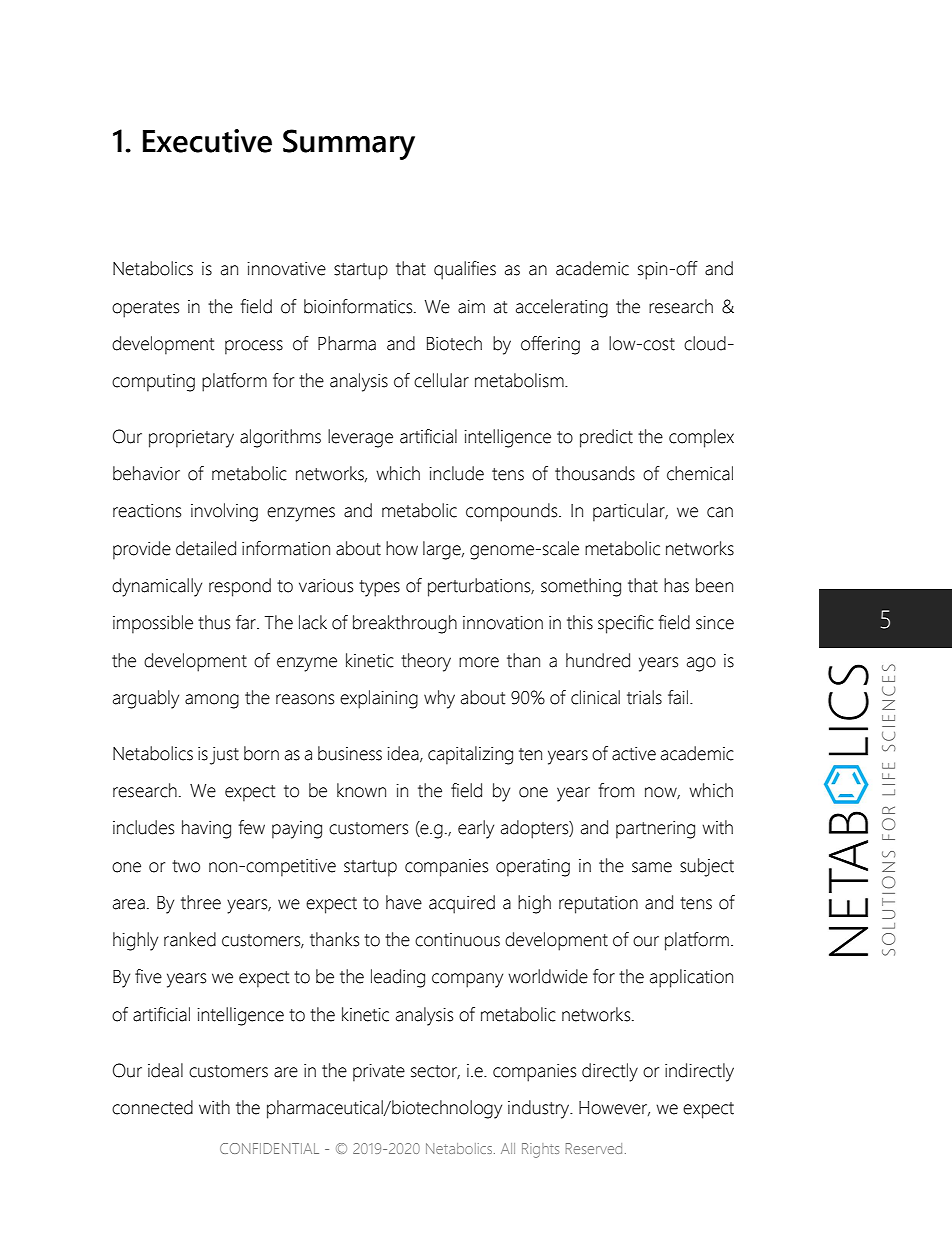  What do you see at coordinates (626, 624) in the screenshot?
I see `specific` at bounding box center [626, 624].
